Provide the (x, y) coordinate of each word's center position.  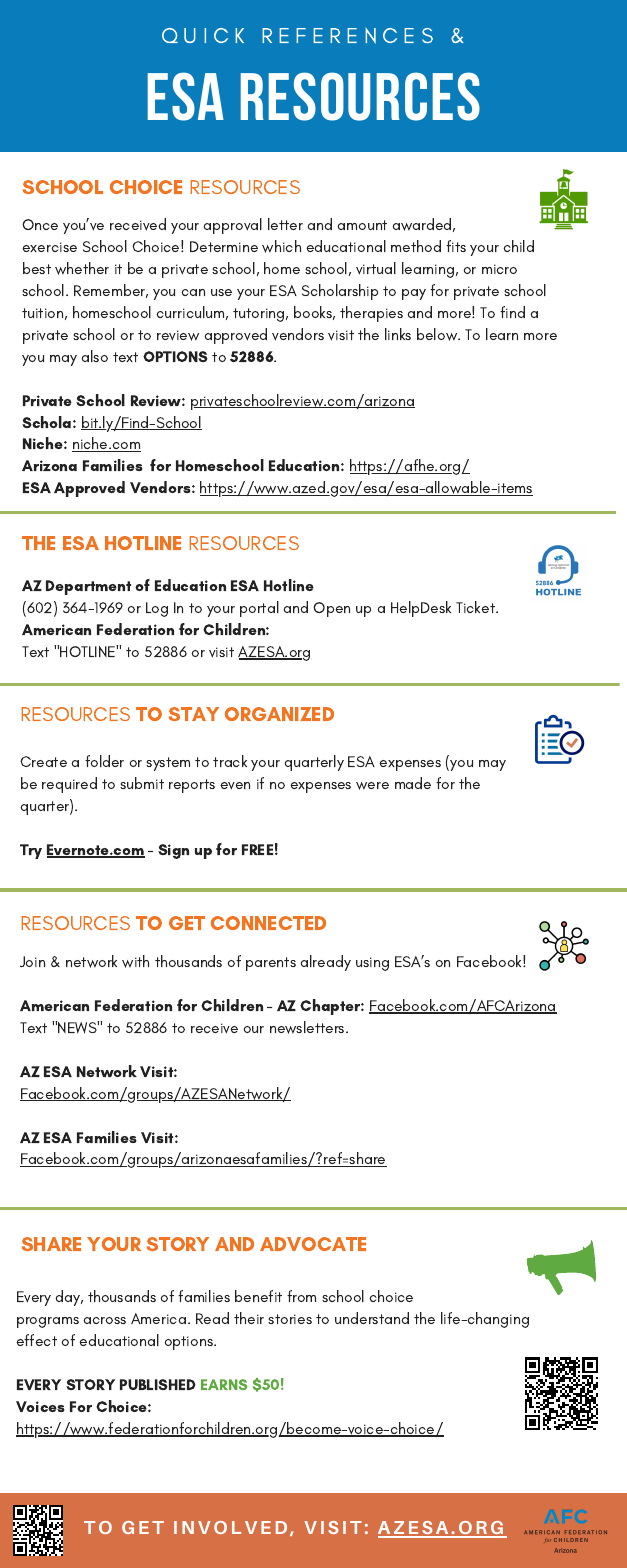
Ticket (476, 607)
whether (82, 268)
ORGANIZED (279, 714)
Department (88, 587)
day (69, 1298)
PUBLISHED (158, 1384)
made (413, 783)
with (135, 961)
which (281, 246)
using (372, 964)
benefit (258, 1296)
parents (271, 964)
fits (456, 246)
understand (372, 1318)
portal (259, 609)
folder (104, 761)
